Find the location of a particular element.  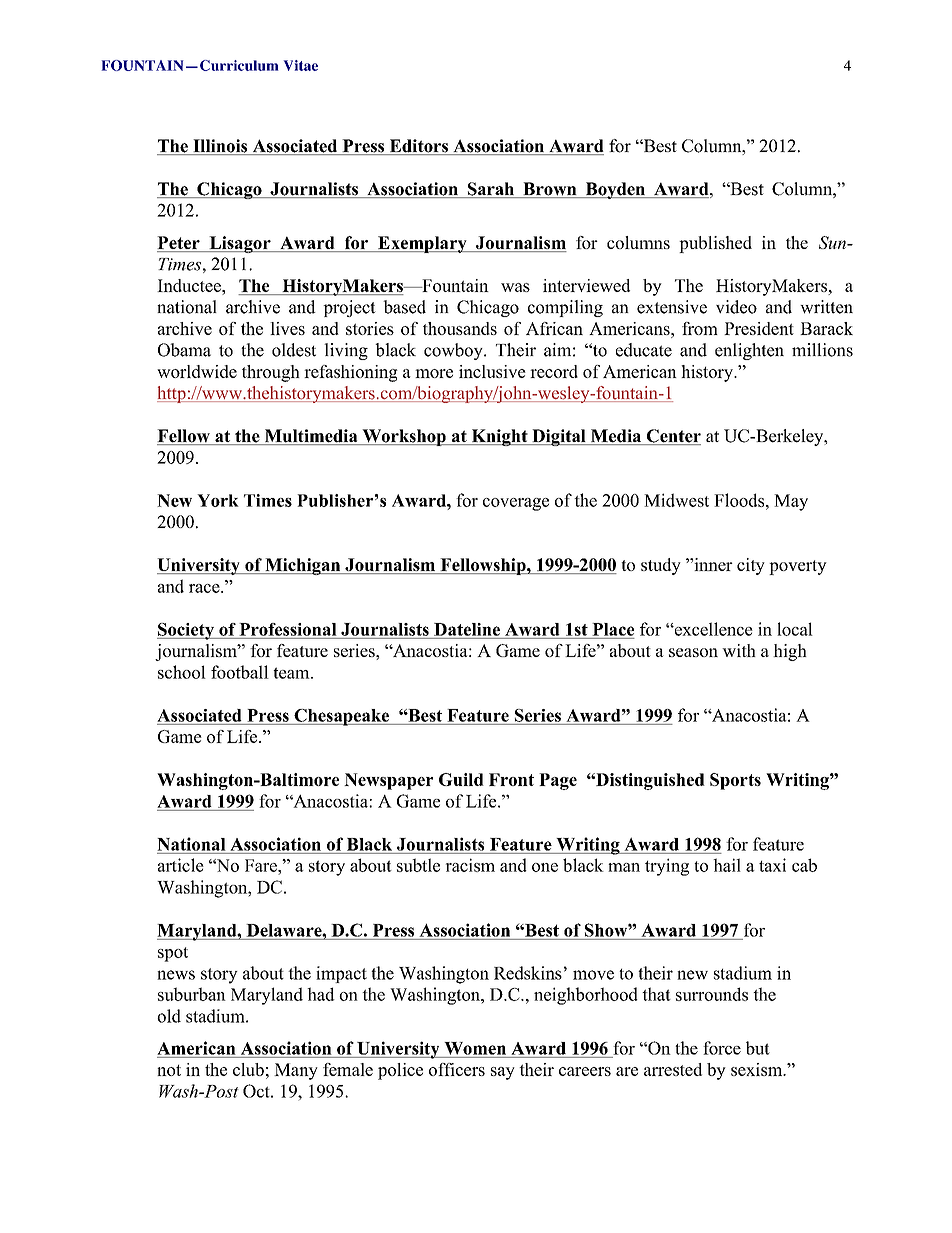

club is located at coordinates (248, 1069).
